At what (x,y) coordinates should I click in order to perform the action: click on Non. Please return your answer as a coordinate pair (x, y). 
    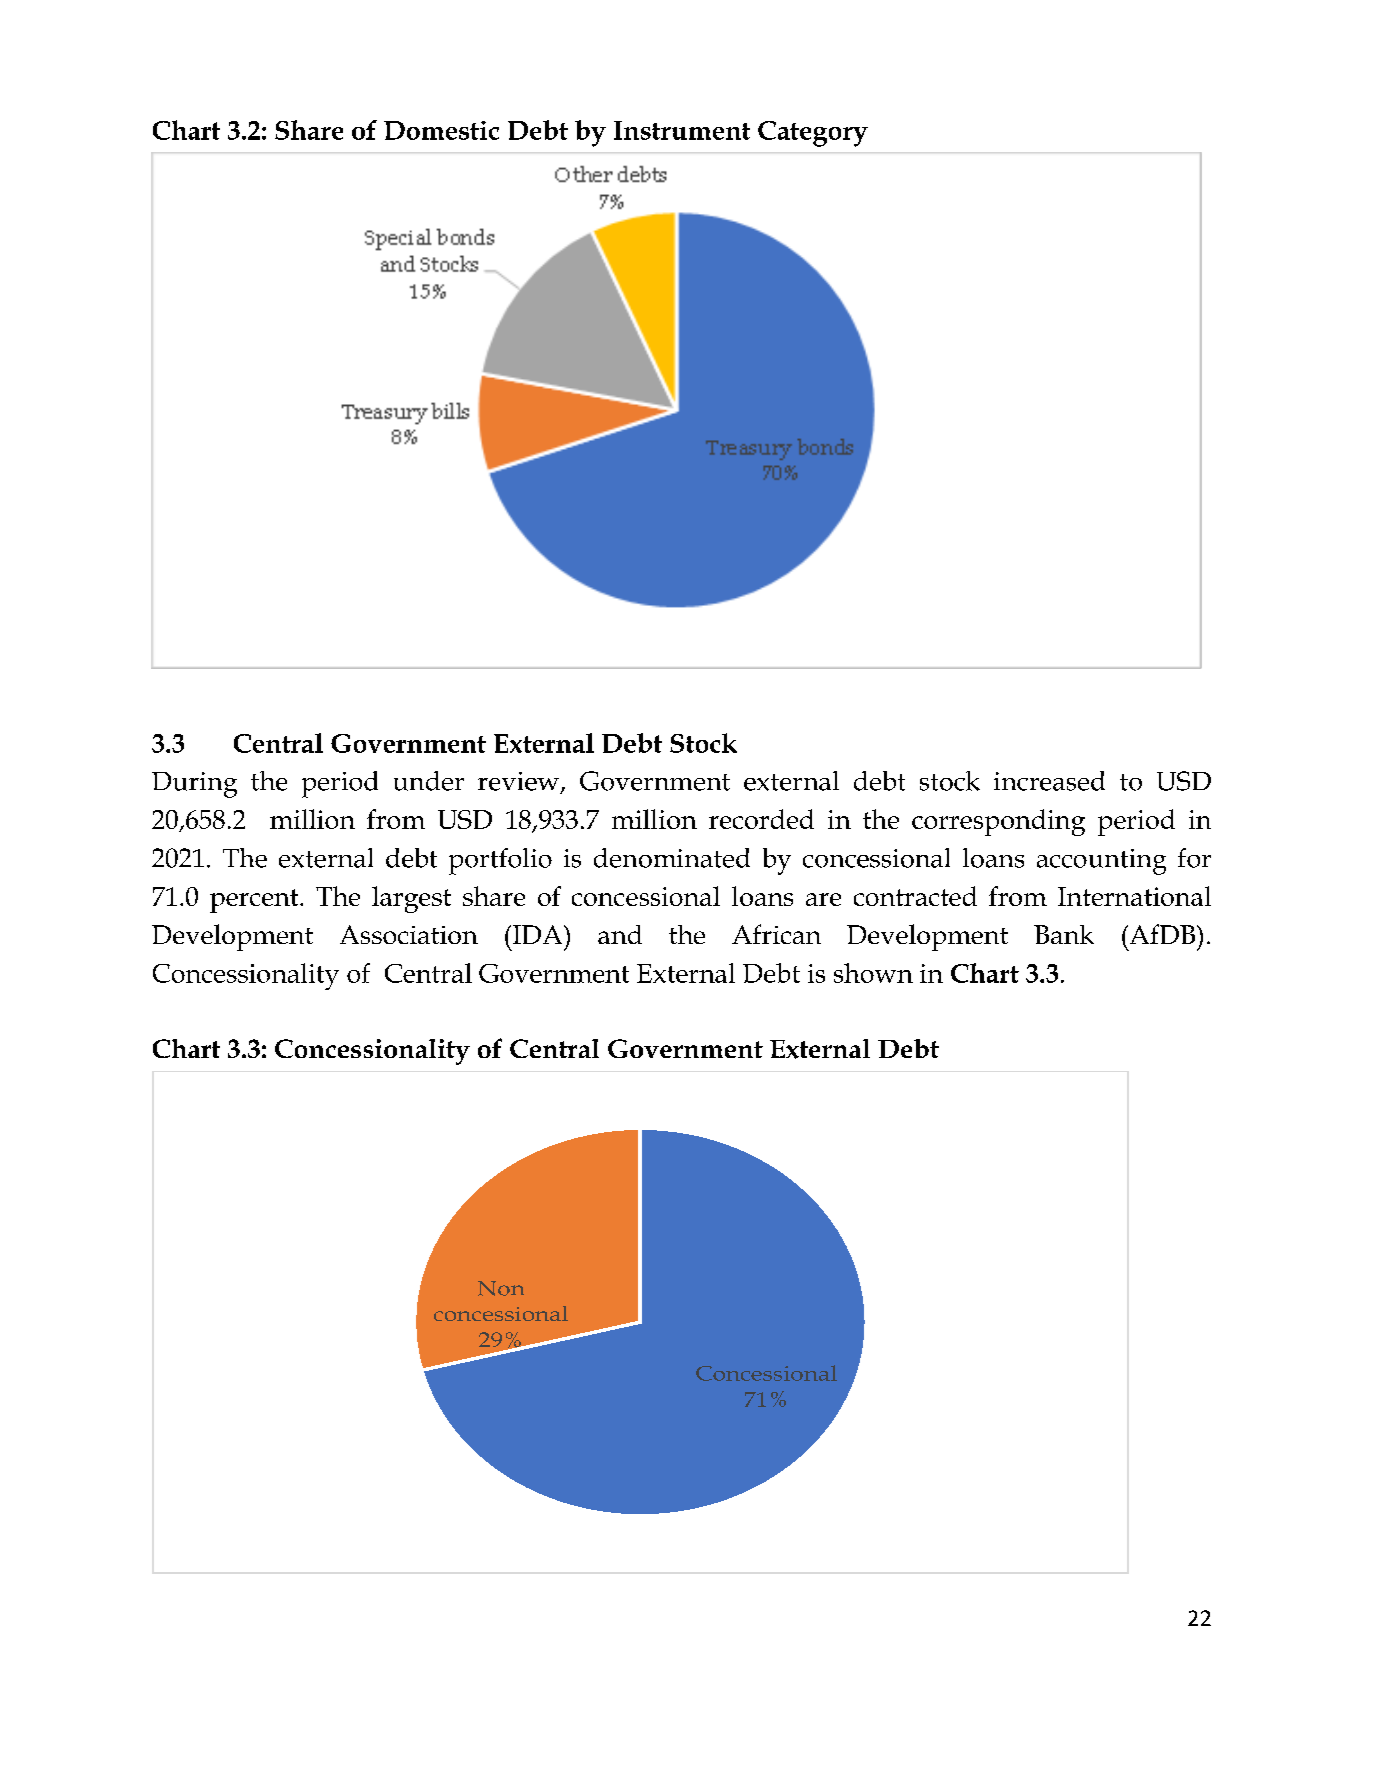
    Looking at the image, I should click on (501, 1288).
